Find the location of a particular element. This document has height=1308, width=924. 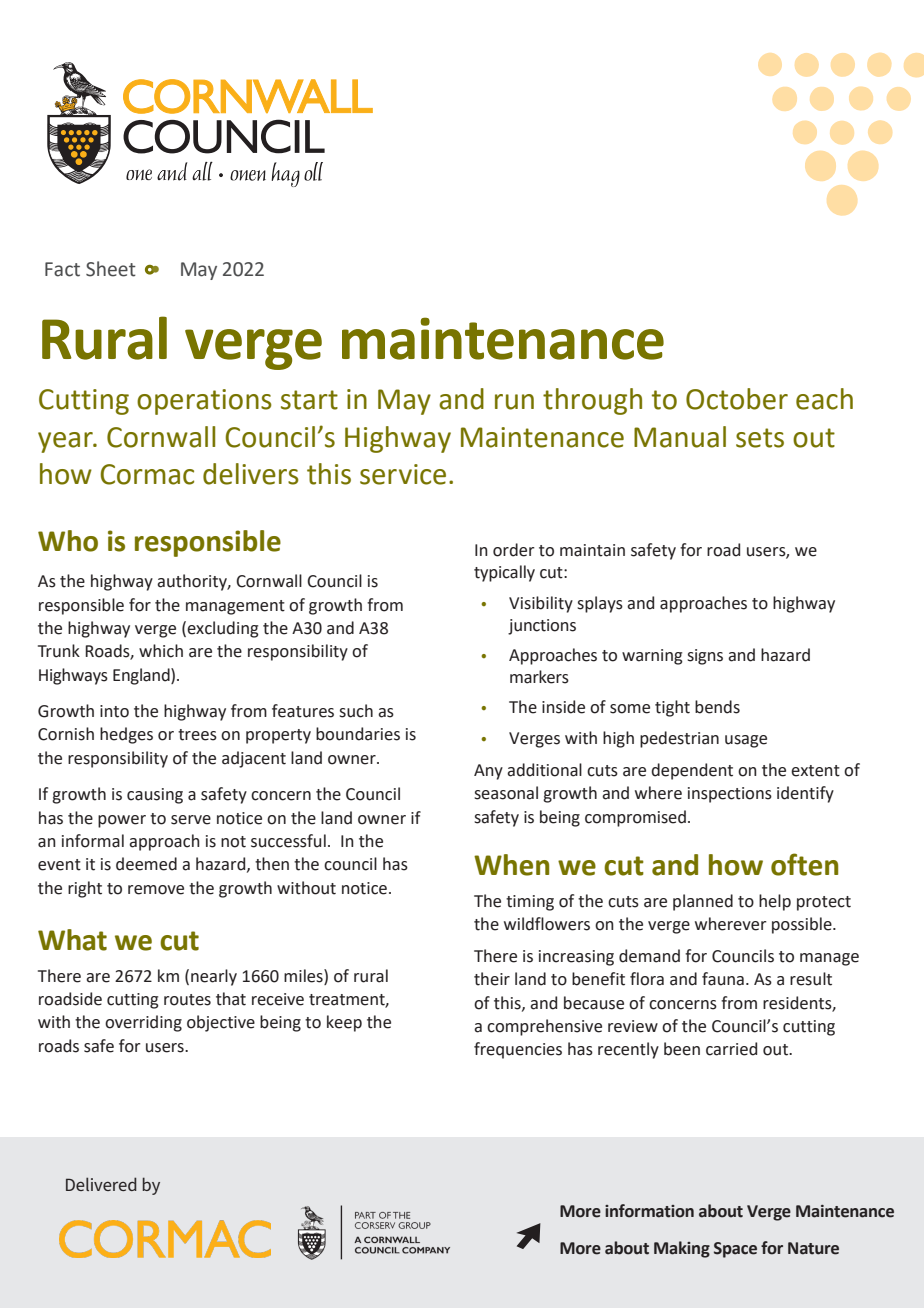

sets is located at coordinates (760, 438).
